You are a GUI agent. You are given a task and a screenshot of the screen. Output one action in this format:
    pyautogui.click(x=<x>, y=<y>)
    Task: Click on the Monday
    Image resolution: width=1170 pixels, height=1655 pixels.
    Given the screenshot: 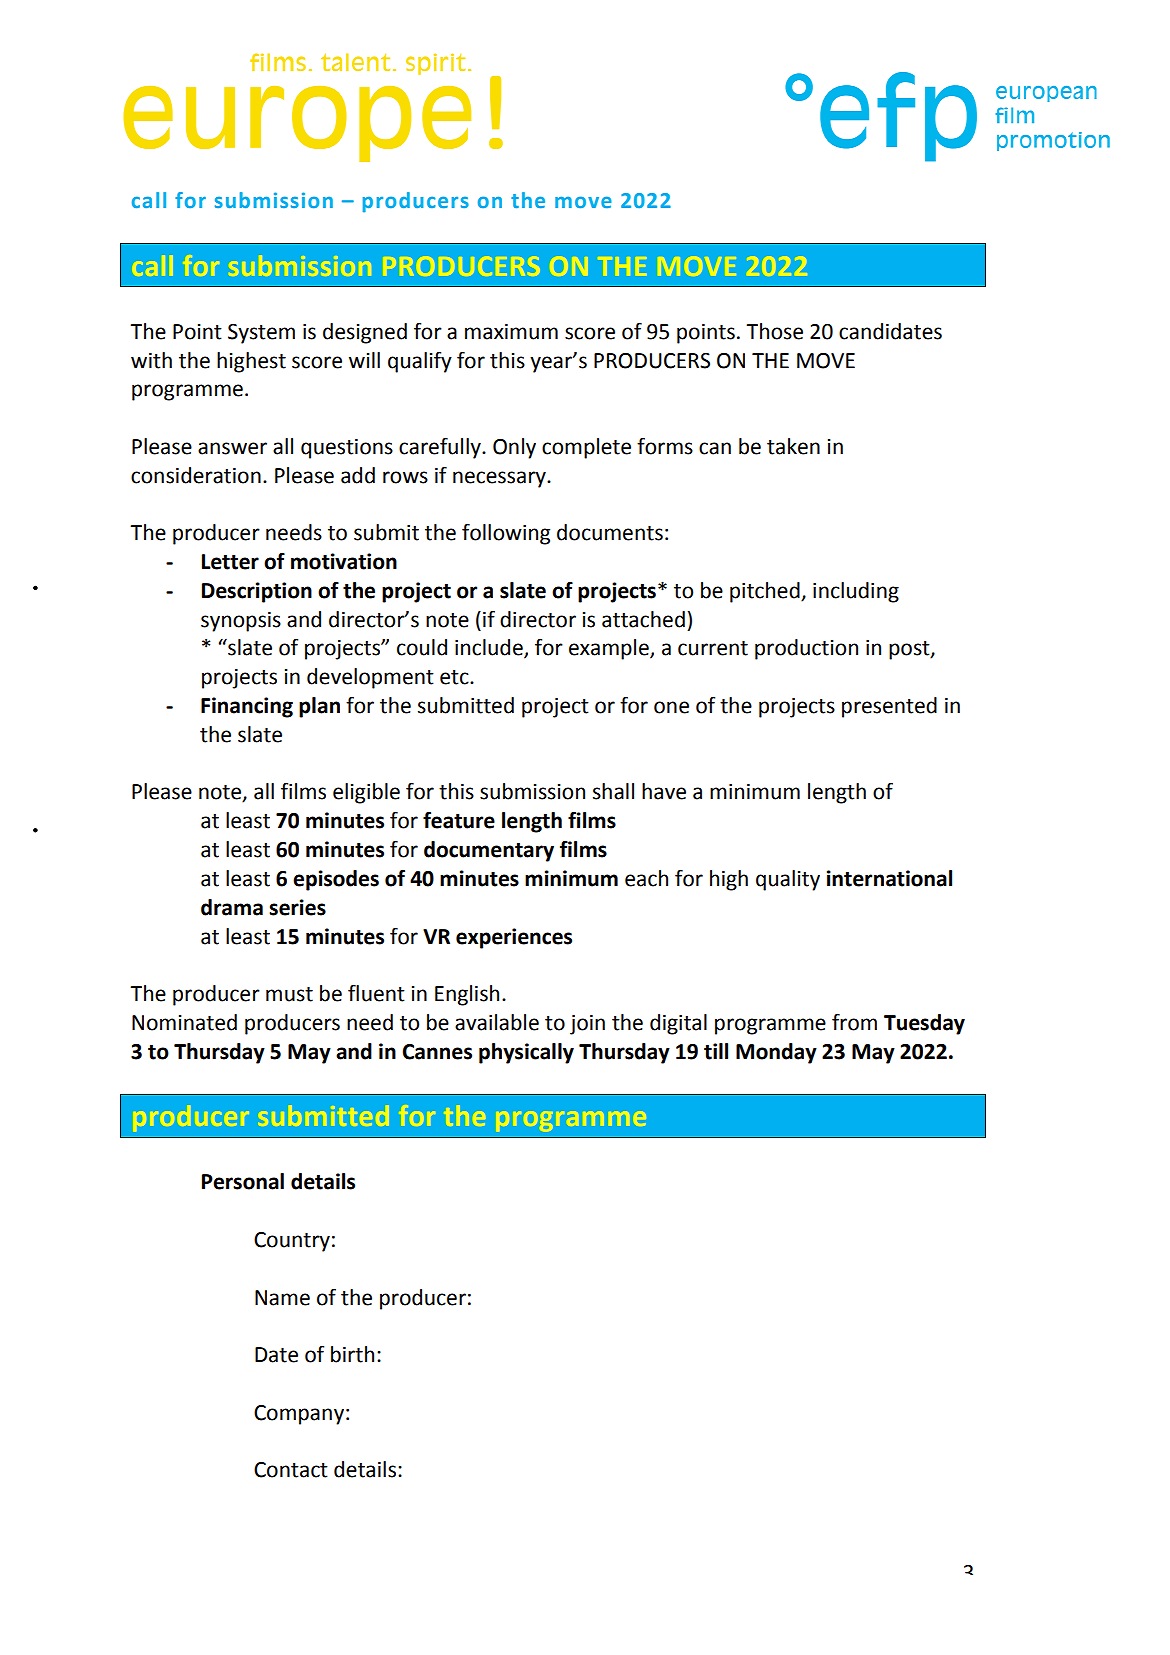 What is the action you would take?
    pyautogui.click(x=776, y=1053)
